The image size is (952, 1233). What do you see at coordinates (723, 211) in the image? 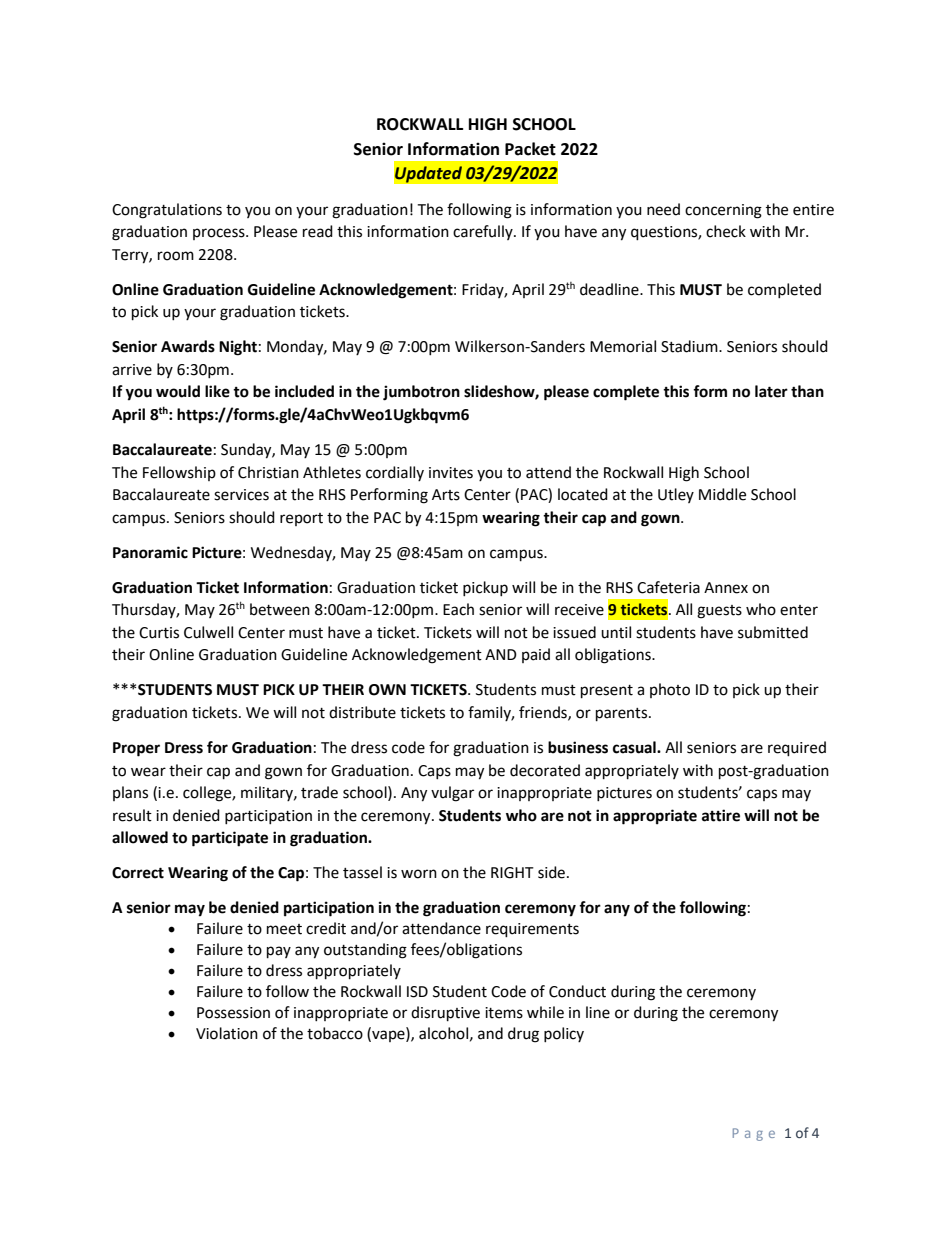
I see `concerning` at bounding box center [723, 211].
